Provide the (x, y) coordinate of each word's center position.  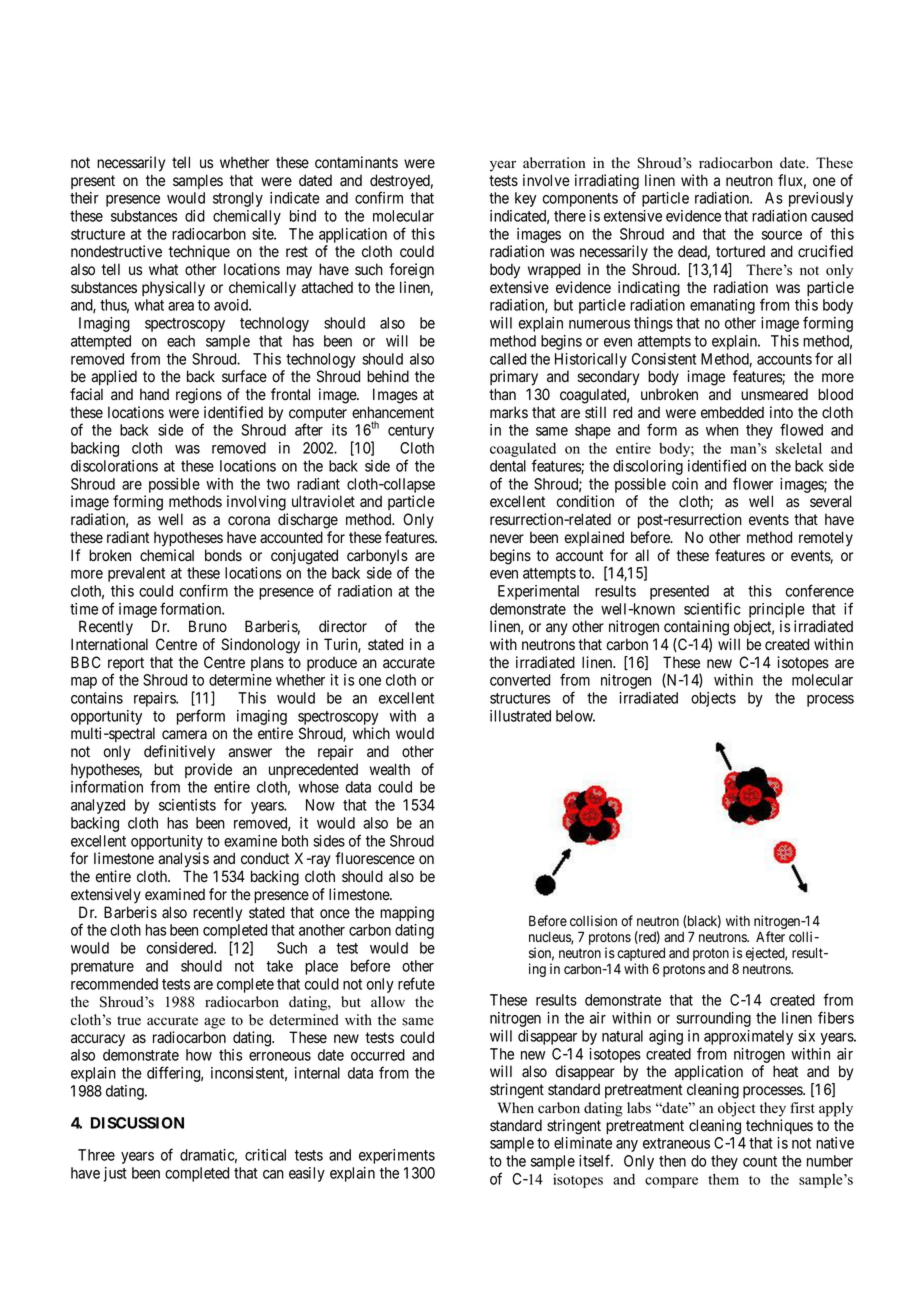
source (782, 235)
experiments (397, 1156)
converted (520, 680)
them (723, 1179)
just (115, 1174)
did (195, 216)
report (126, 665)
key (526, 199)
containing (696, 628)
